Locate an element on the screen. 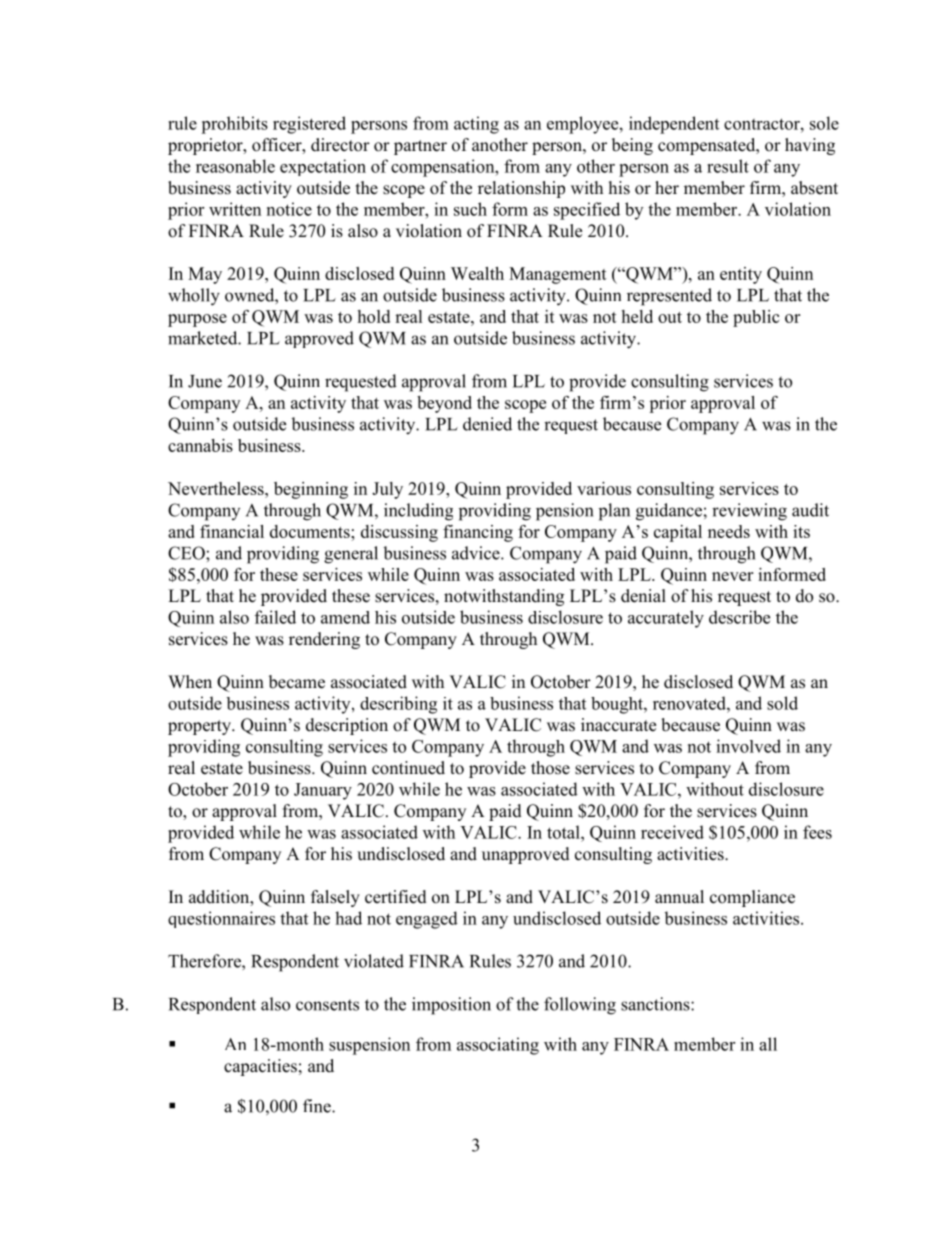 Image resolution: width=952 pixels, height=1233 pixels. capacities is located at coordinates (260, 1067).
